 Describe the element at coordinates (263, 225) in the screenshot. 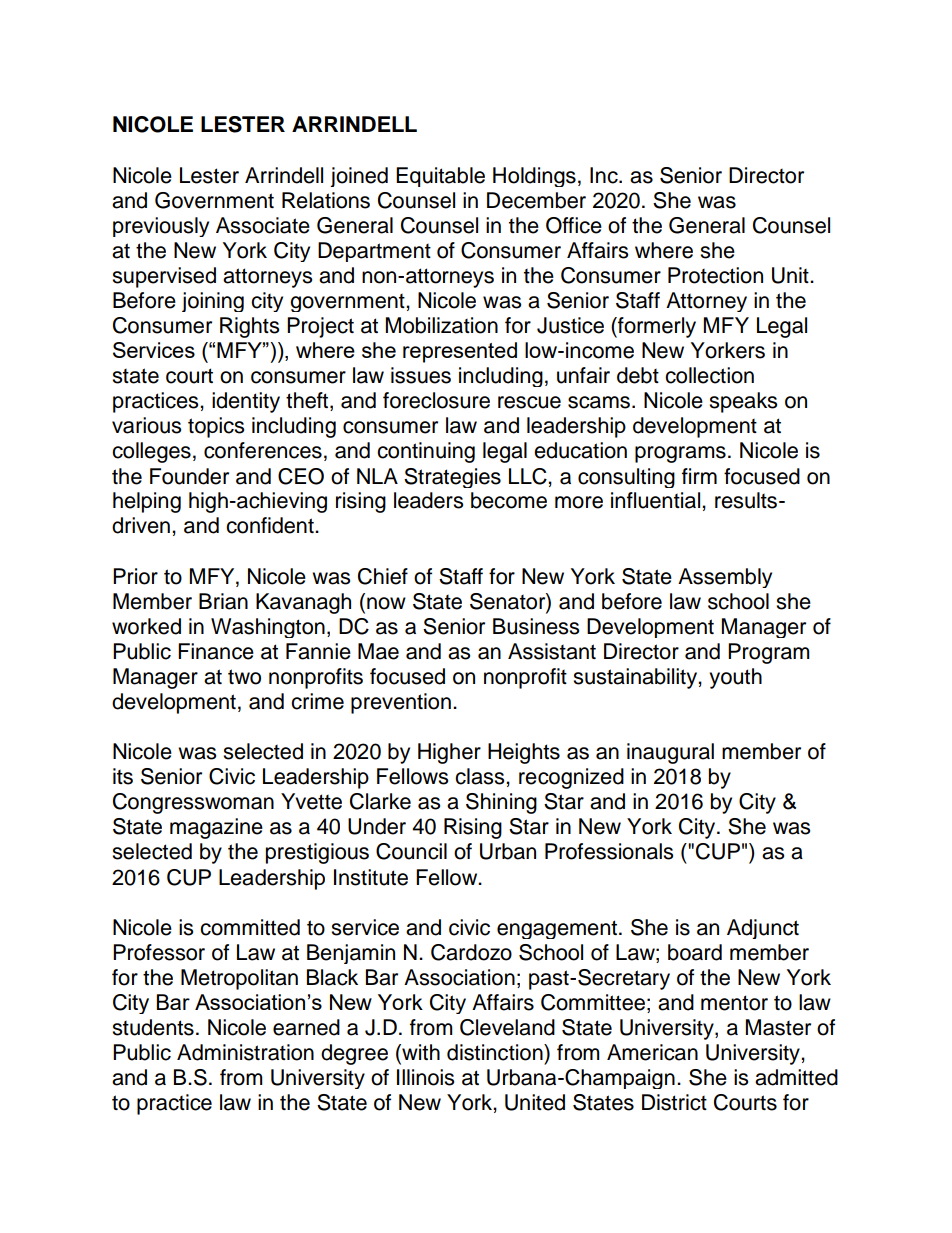

I see `Associate` at that location.
